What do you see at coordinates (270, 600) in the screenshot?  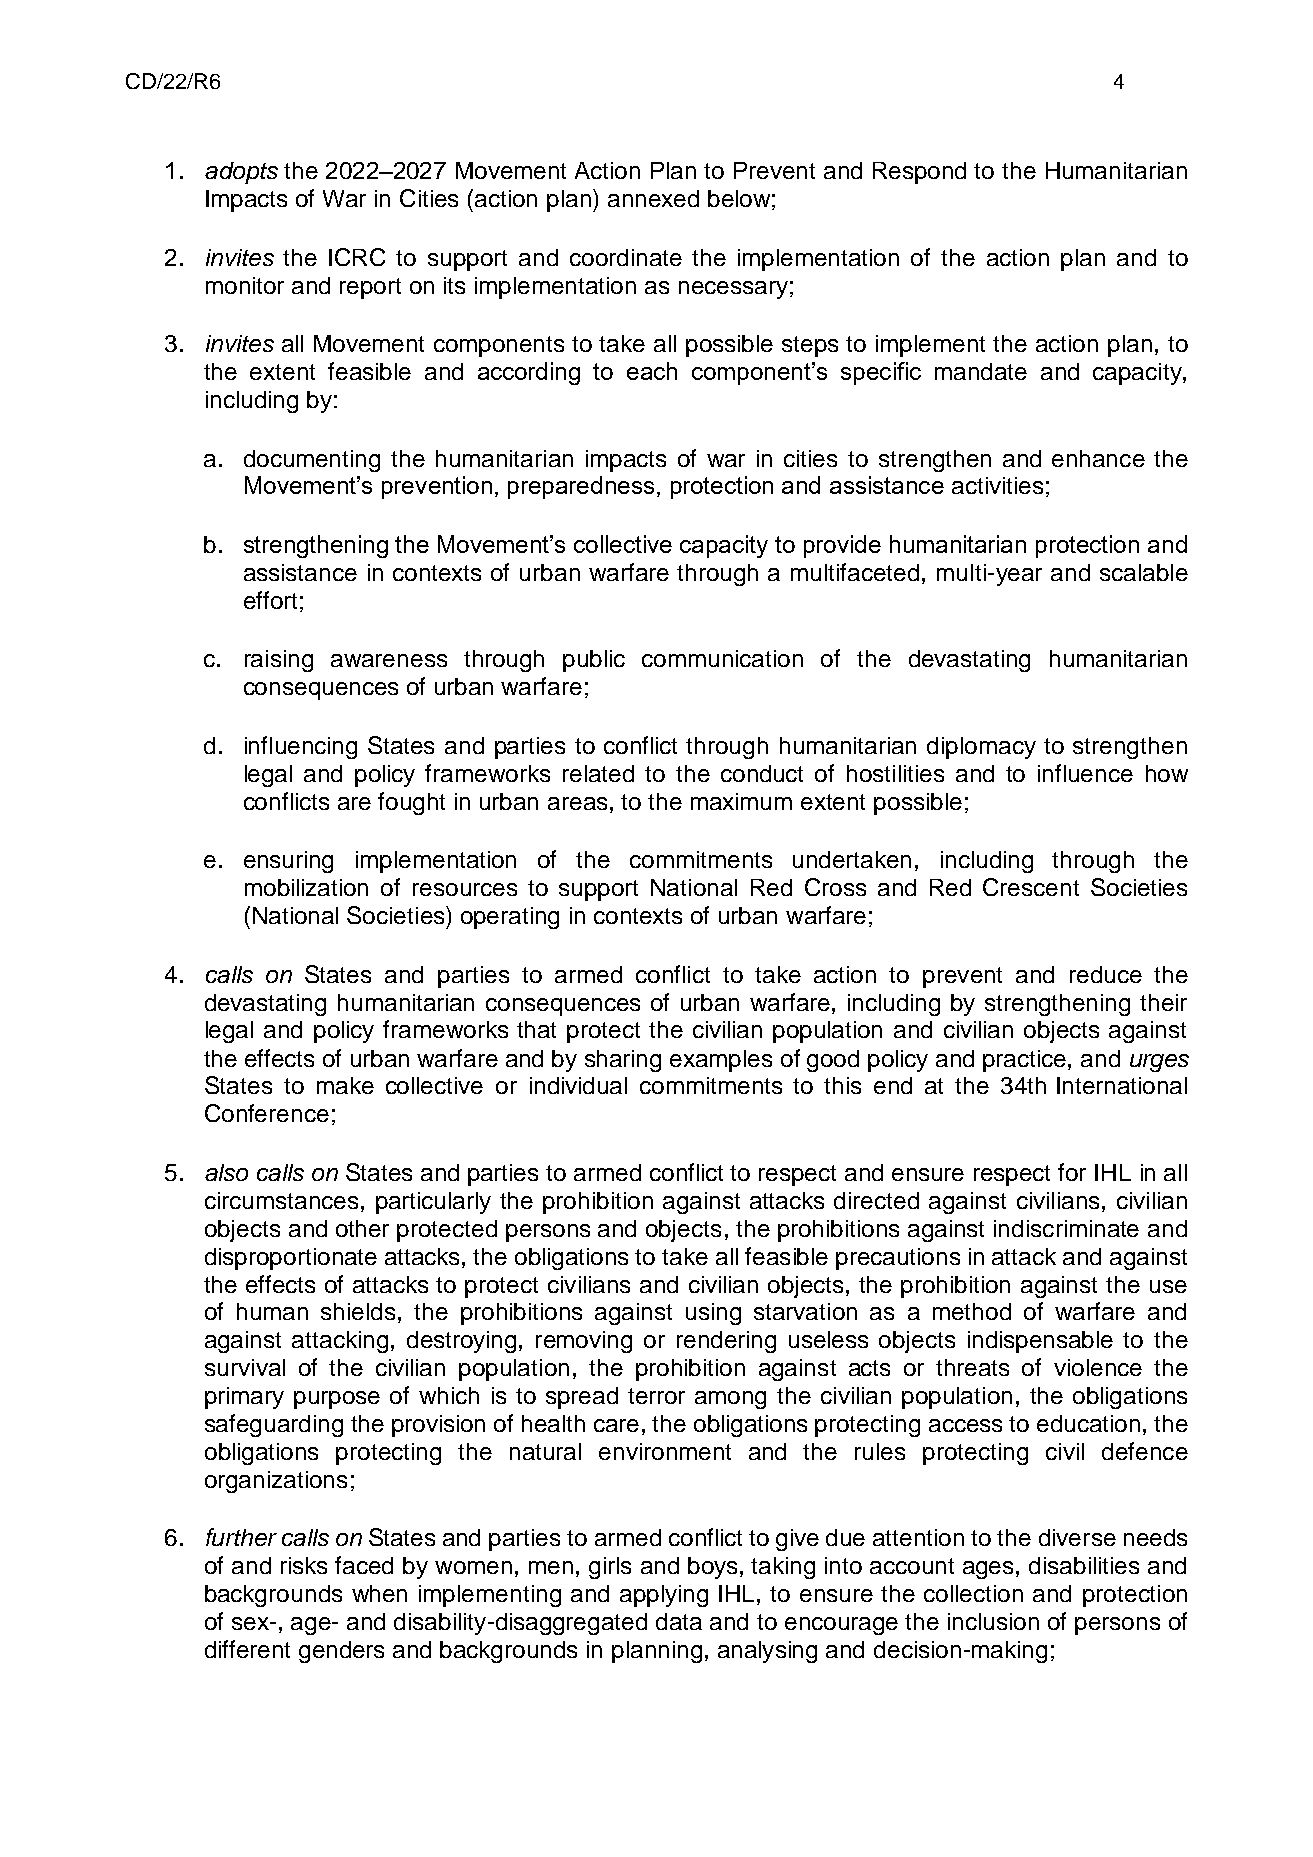 I see `effort` at bounding box center [270, 600].
